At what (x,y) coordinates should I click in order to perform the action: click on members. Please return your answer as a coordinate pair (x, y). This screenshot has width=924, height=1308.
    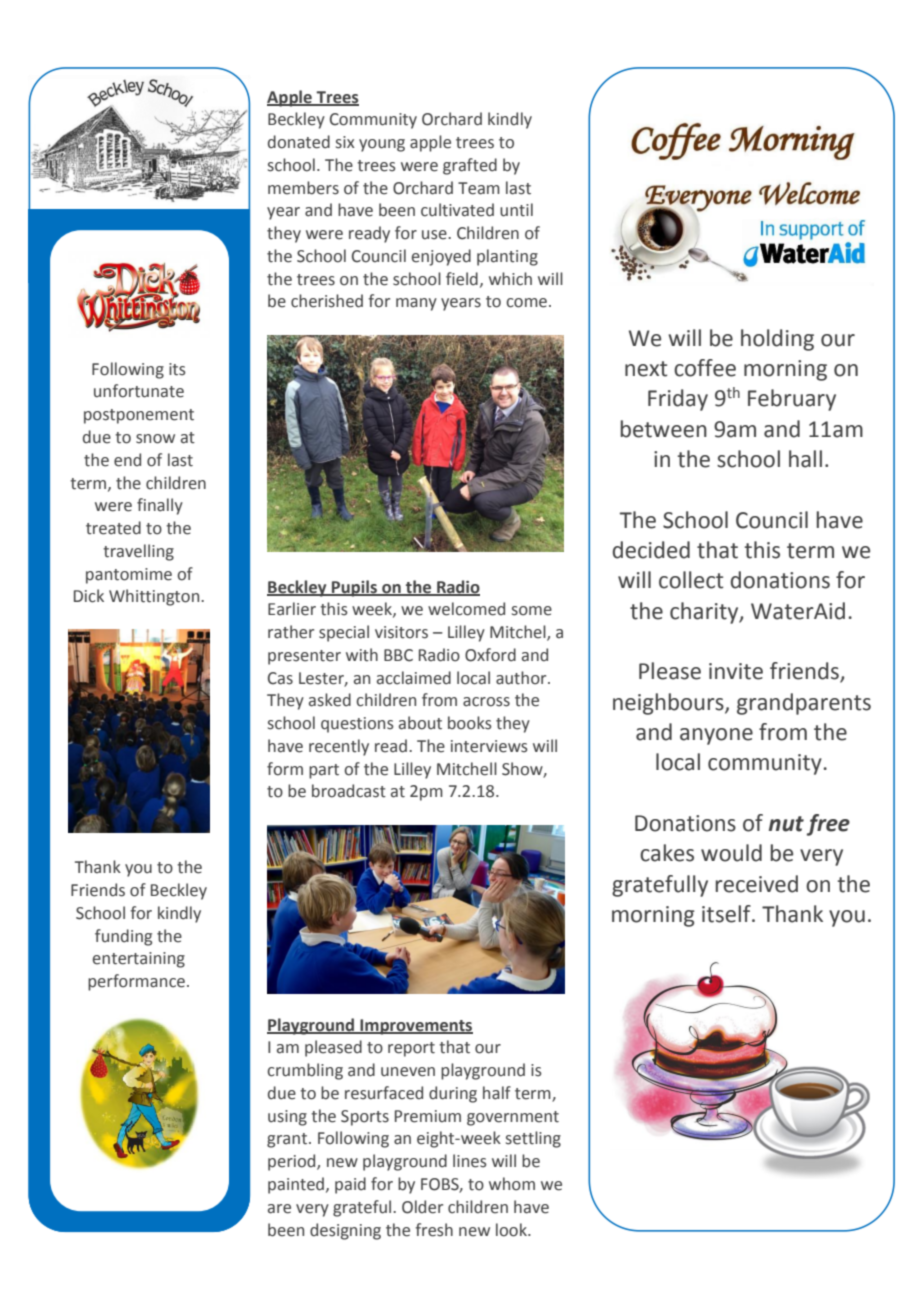
    Looking at the image, I should click on (303, 188).
